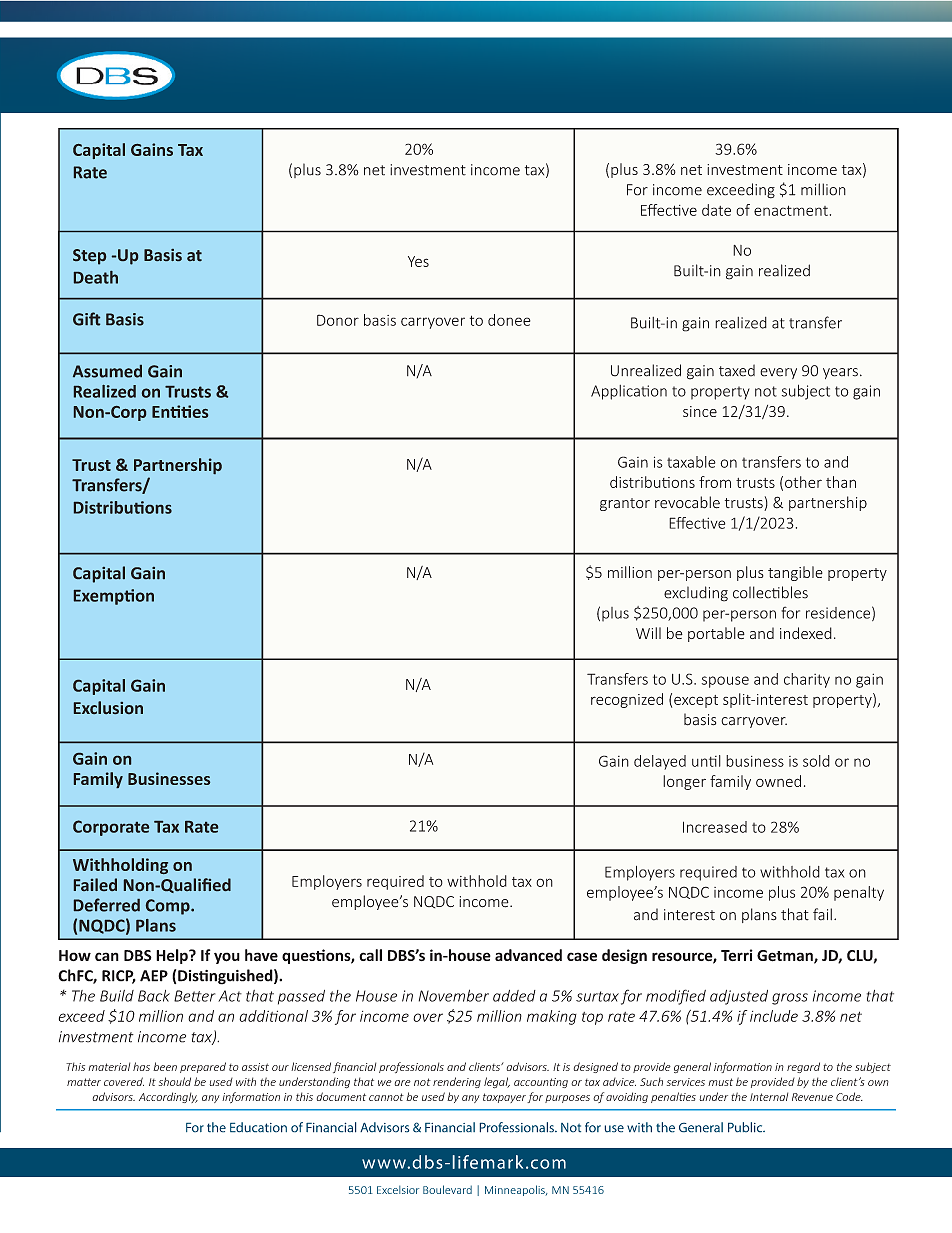 The height and width of the screenshot is (1233, 952). Describe the element at coordinates (746, 1127) in the screenshot. I see `Public` at that location.
